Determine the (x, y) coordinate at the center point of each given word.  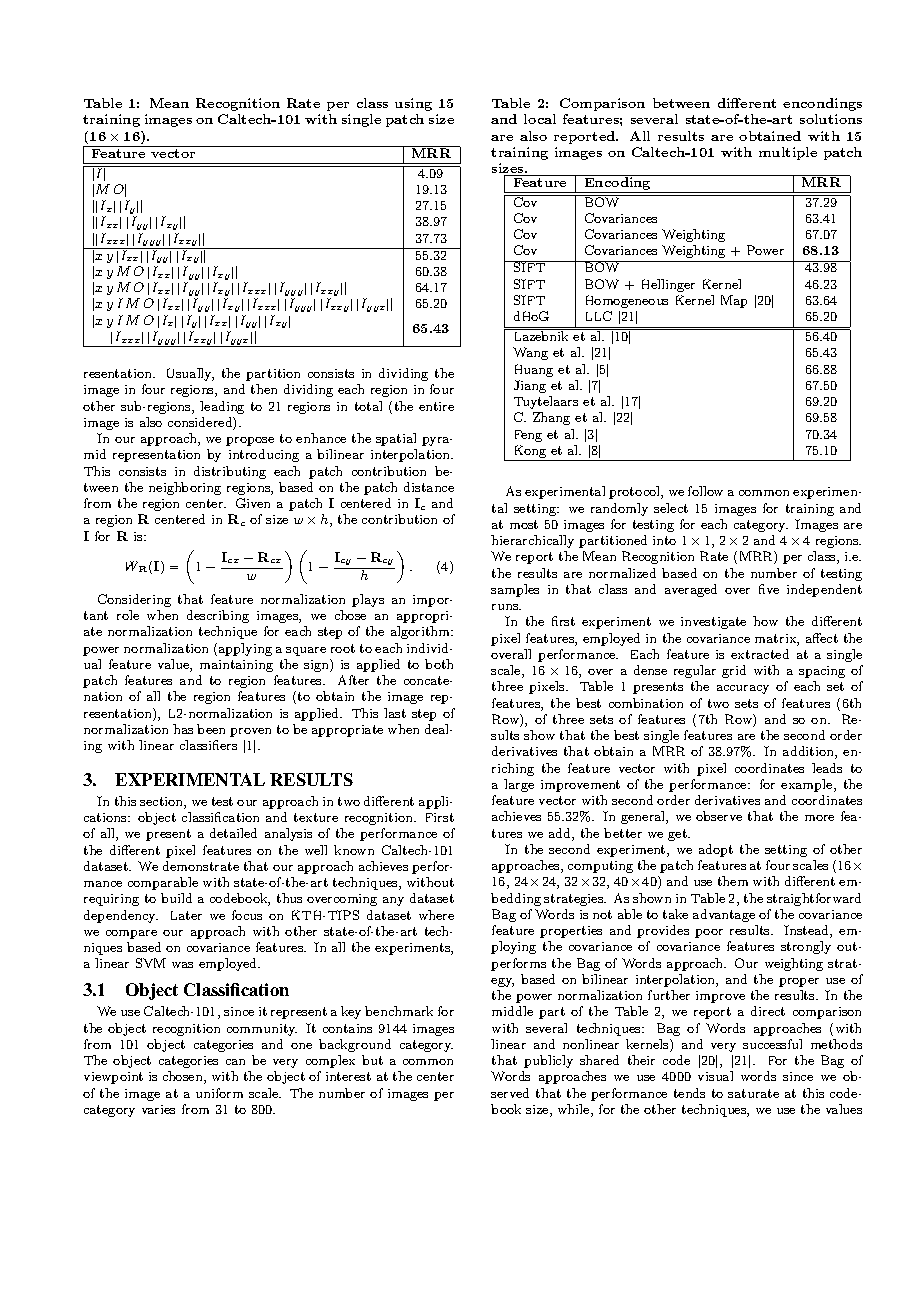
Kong (530, 453)
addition (809, 752)
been (211, 729)
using (413, 104)
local (540, 119)
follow (705, 491)
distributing (230, 472)
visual (715, 1076)
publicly (548, 1061)
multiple (788, 153)
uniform (219, 1093)
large (519, 785)
